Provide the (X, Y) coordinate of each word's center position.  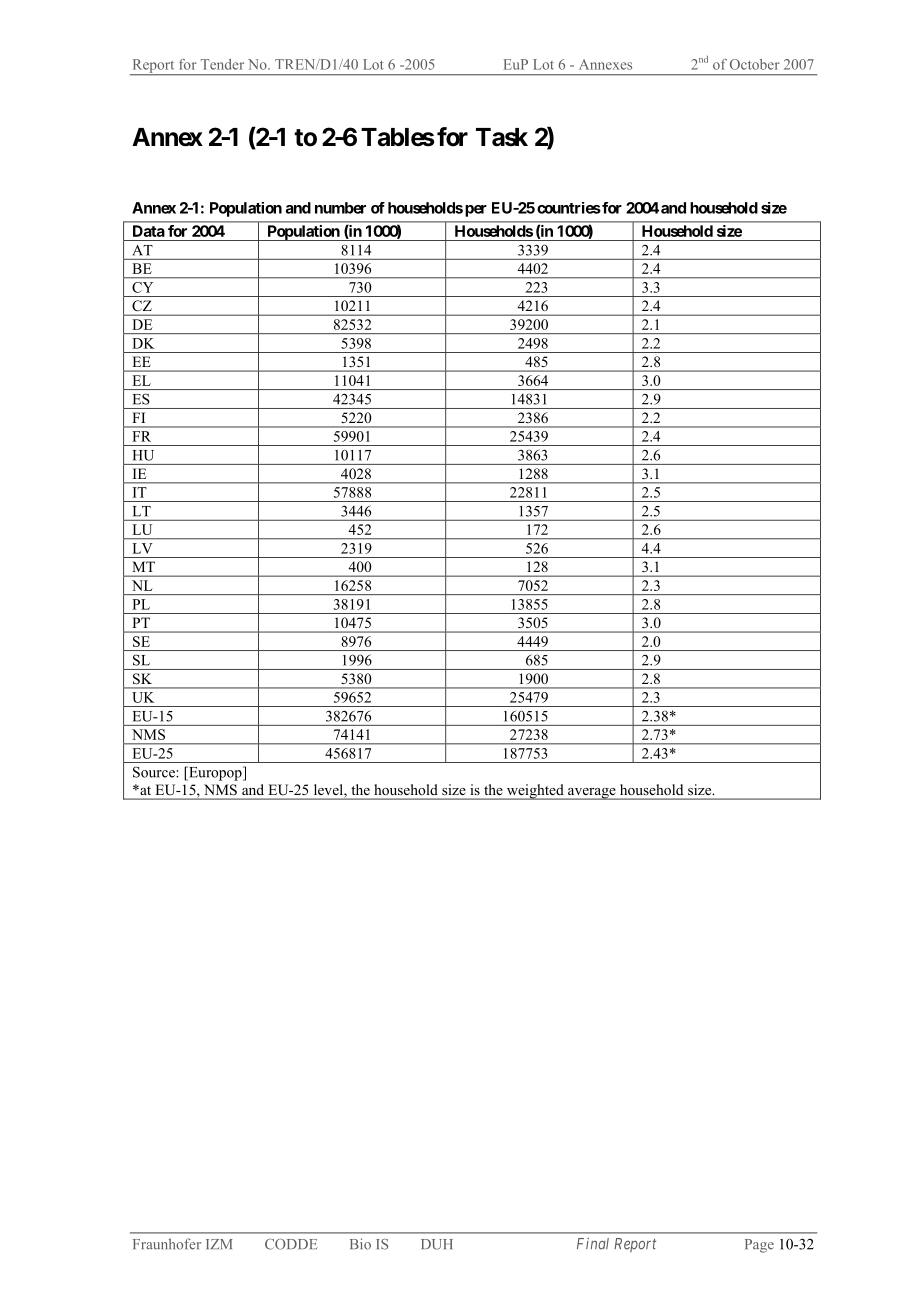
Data (148, 231)
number (340, 208)
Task (502, 137)
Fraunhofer (167, 1244)
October (755, 64)
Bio (360, 1244)
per (476, 211)
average (592, 794)
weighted (535, 792)
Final (593, 1244)
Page (759, 1246)
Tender (222, 64)
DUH (437, 1244)
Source (155, 772)
